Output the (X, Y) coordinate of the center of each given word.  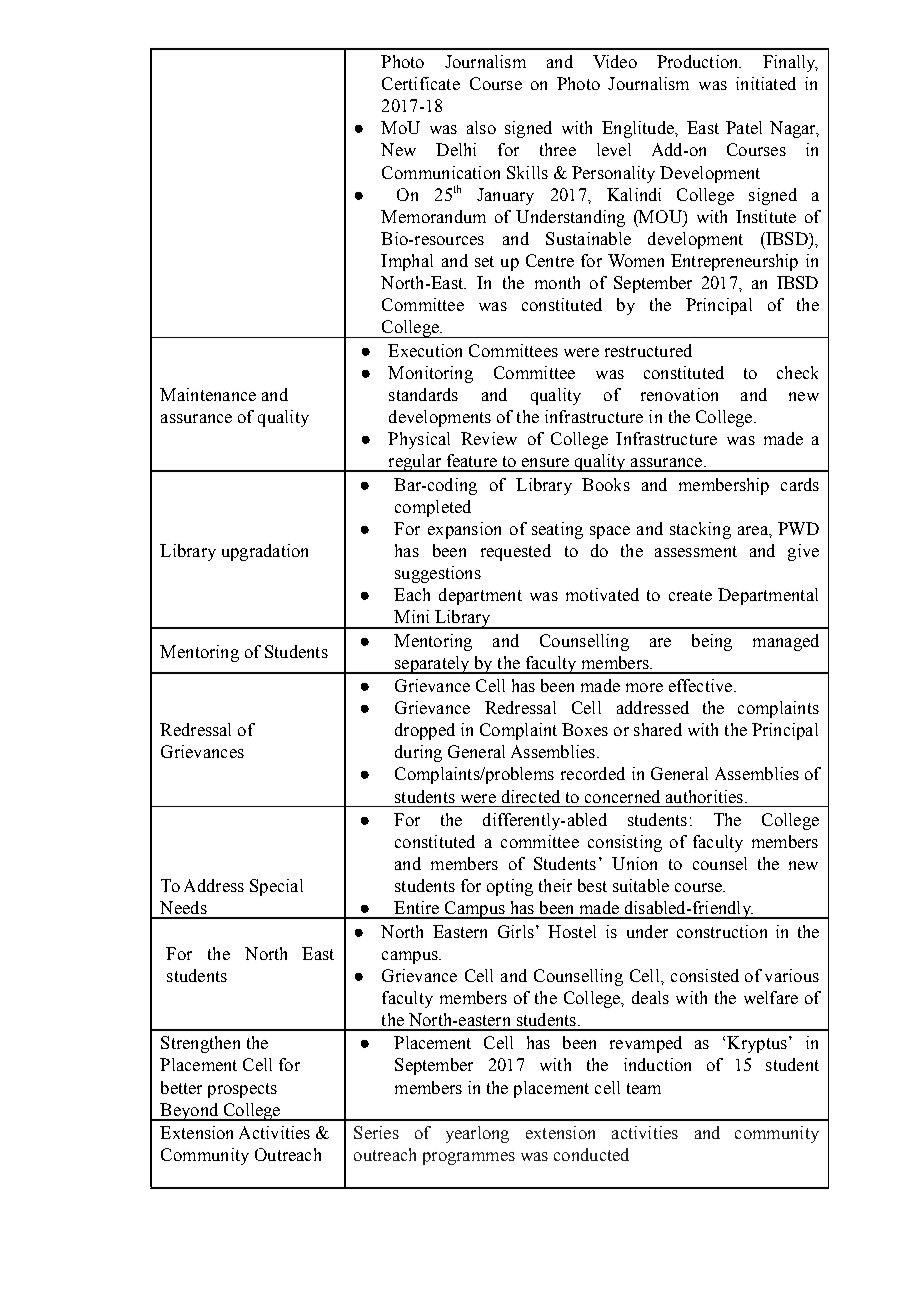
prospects (242, 1090)
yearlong (477, 1134)
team (644, 1088)
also (481, 127)
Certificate (421, 83)
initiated (766, 83)
